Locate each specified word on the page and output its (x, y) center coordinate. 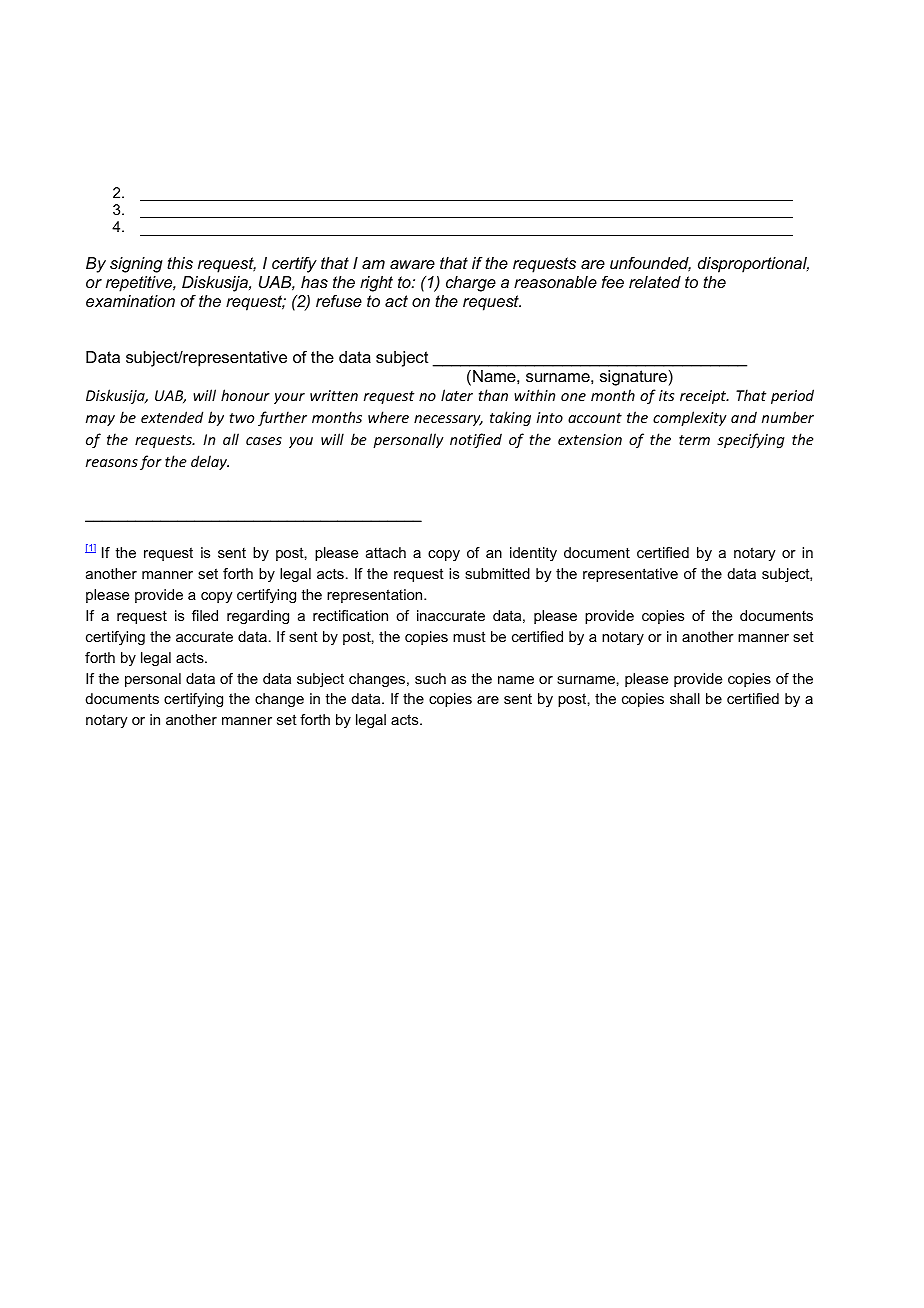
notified (476, 440)
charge (471, 284)
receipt (704, 397)
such (430, 678)
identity (533, 554)
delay (210, 462)
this (180, 263)
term (694, 440)
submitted (497, 573)
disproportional (753, 265)
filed (205, 615)
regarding (258, 617)
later (457, 395)
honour (245, 395)
